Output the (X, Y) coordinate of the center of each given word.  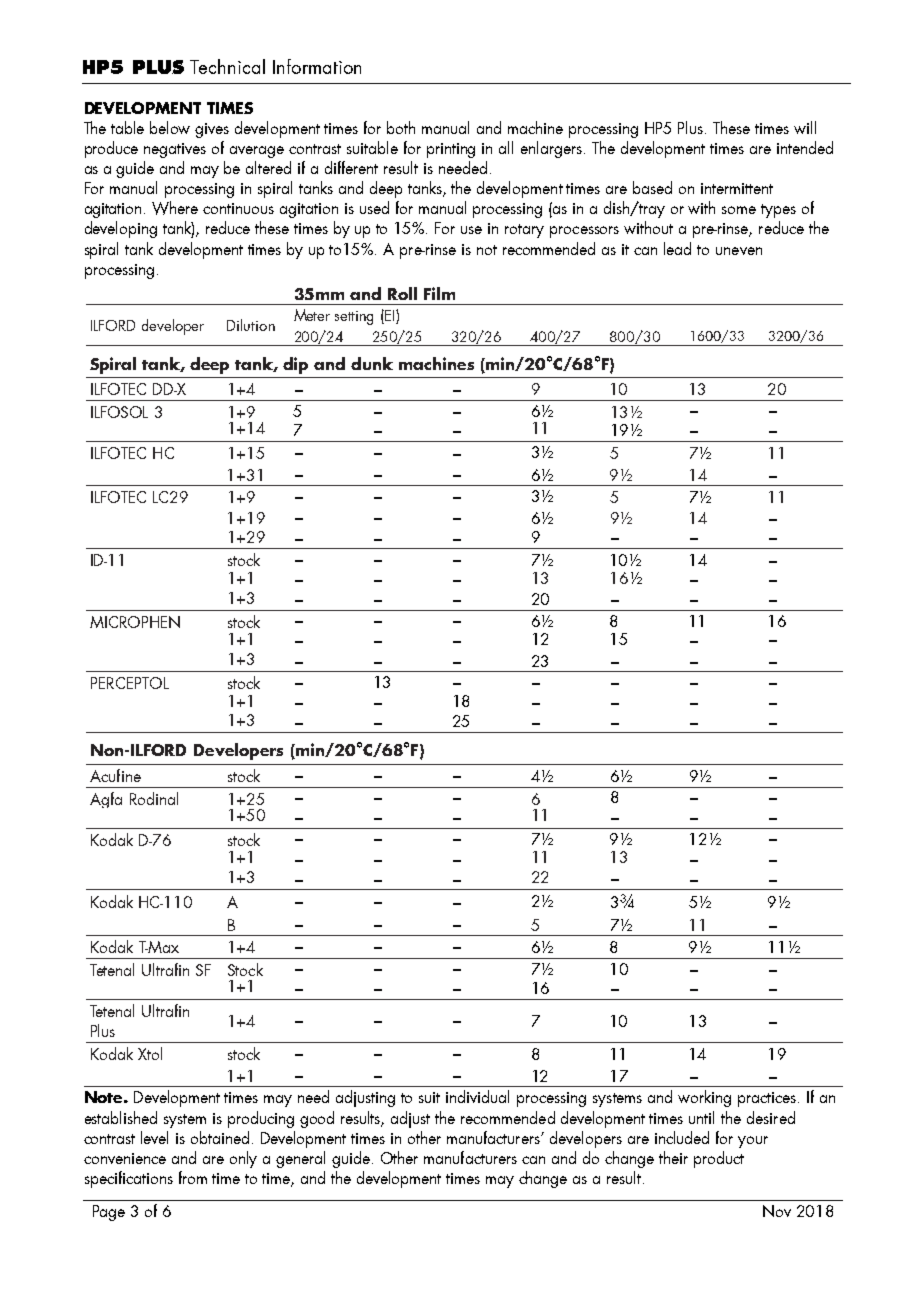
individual (477, 1096)
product (719, 1159)
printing (451, 150)
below (170, 127)
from (193, 1177)
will (805, 127)
